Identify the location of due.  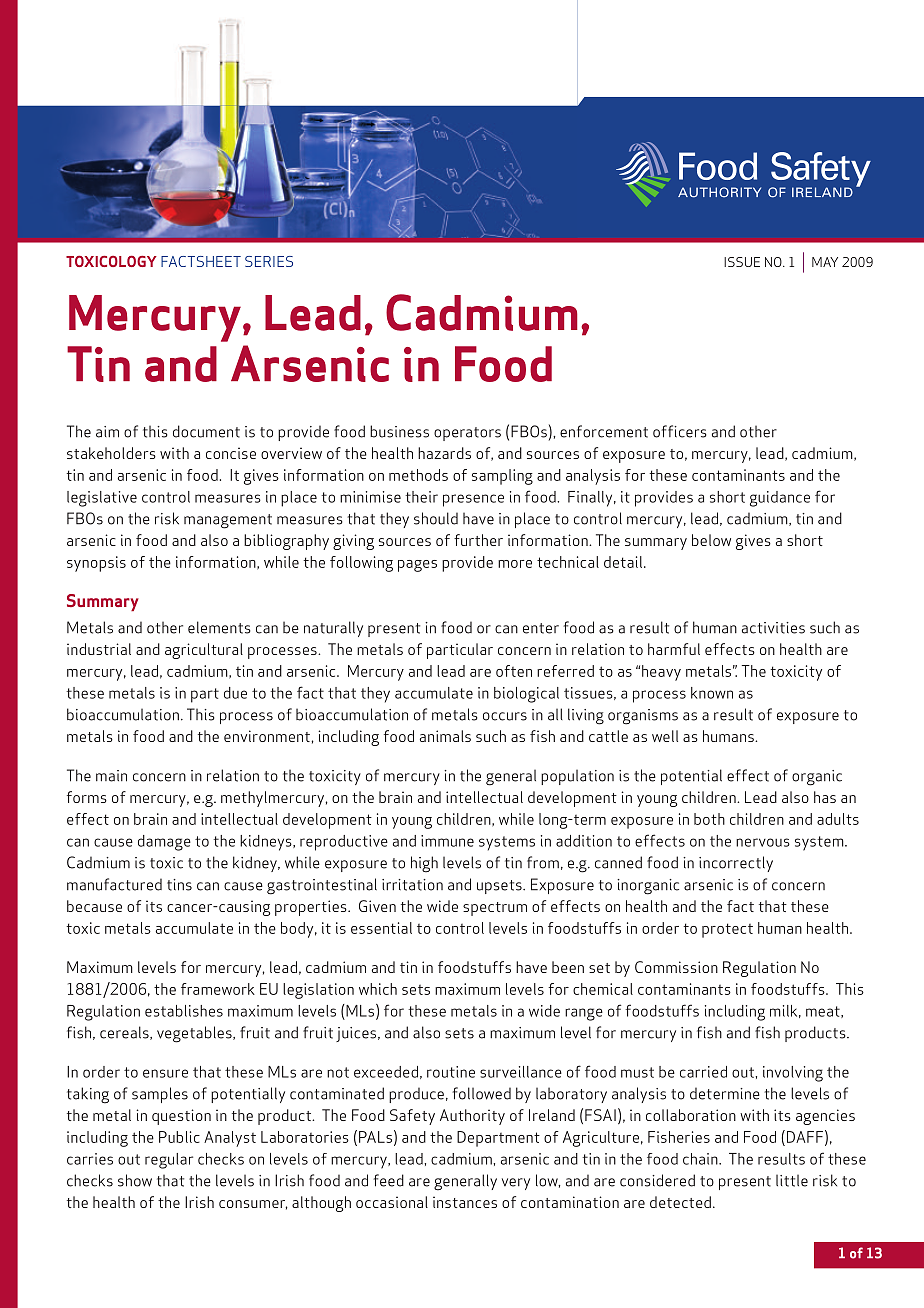
(235, 693).
